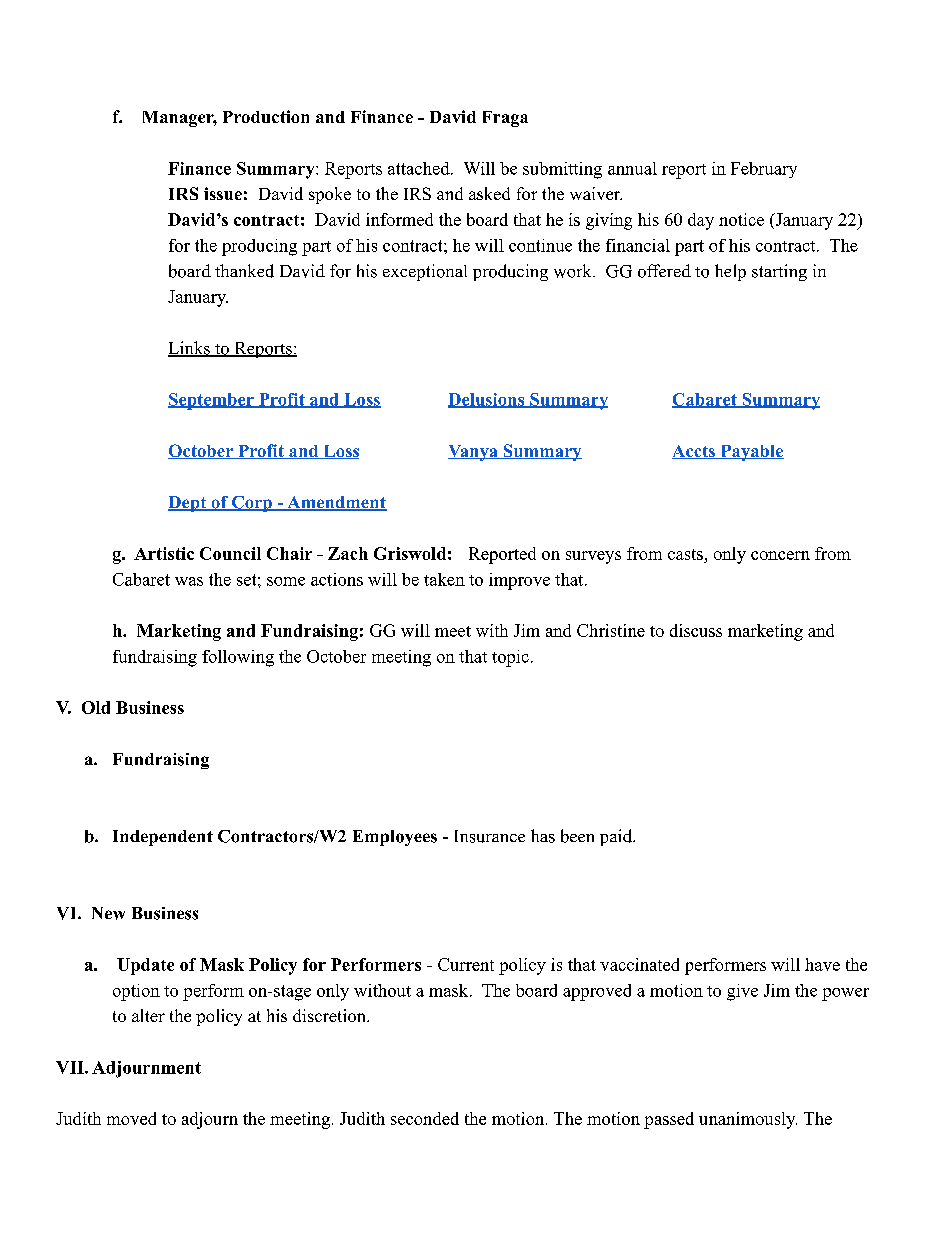  Describe the element at coordinates (223, 193) in the screenshot. I see `issue` at that location.
